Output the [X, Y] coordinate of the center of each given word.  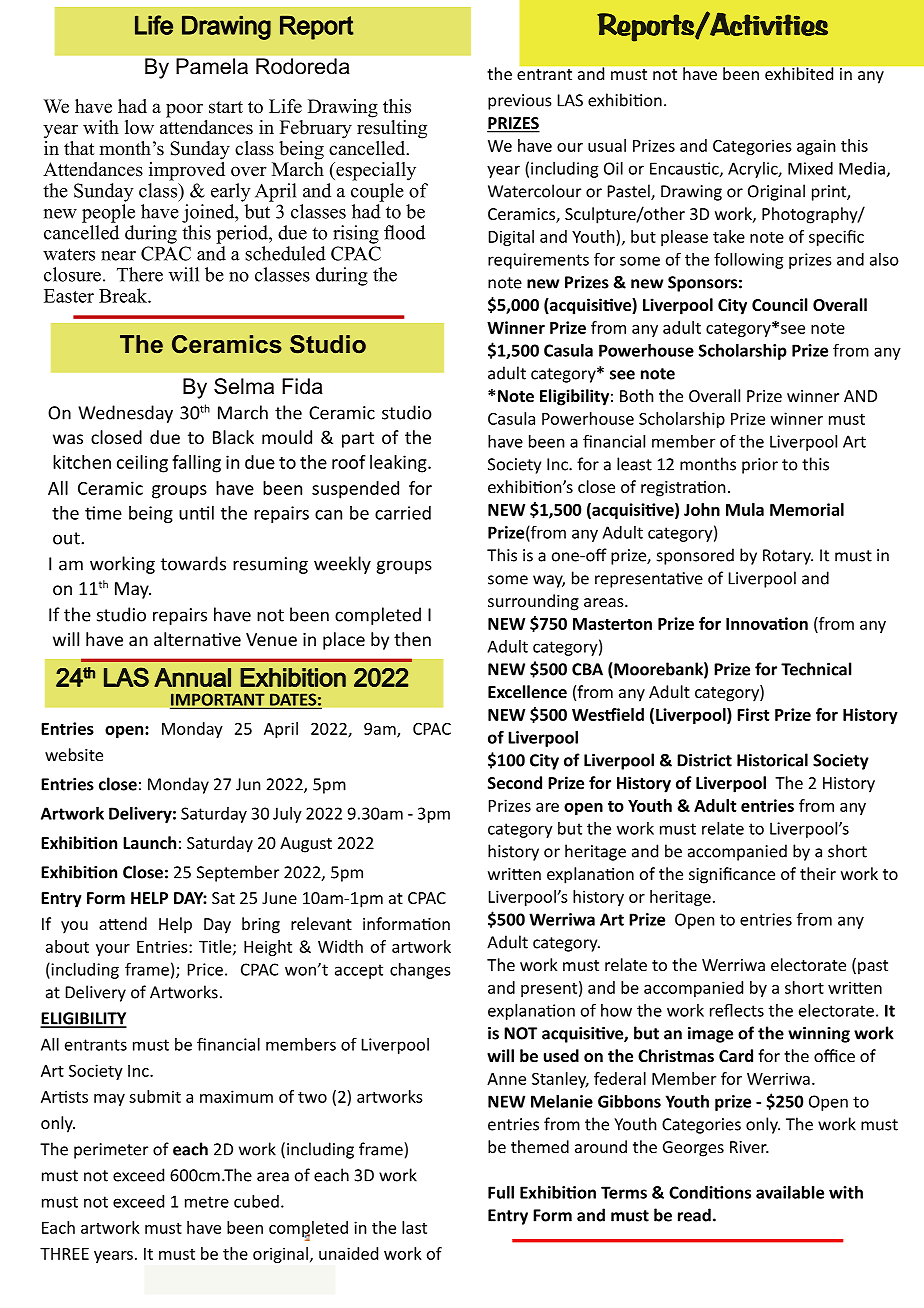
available [790, 1192]
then [412, 639]
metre [207, 1202]
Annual [192, 677]
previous [520, 102]
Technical [816, 669]
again [816, 147]
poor [184, 110]
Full [501, 1192]
